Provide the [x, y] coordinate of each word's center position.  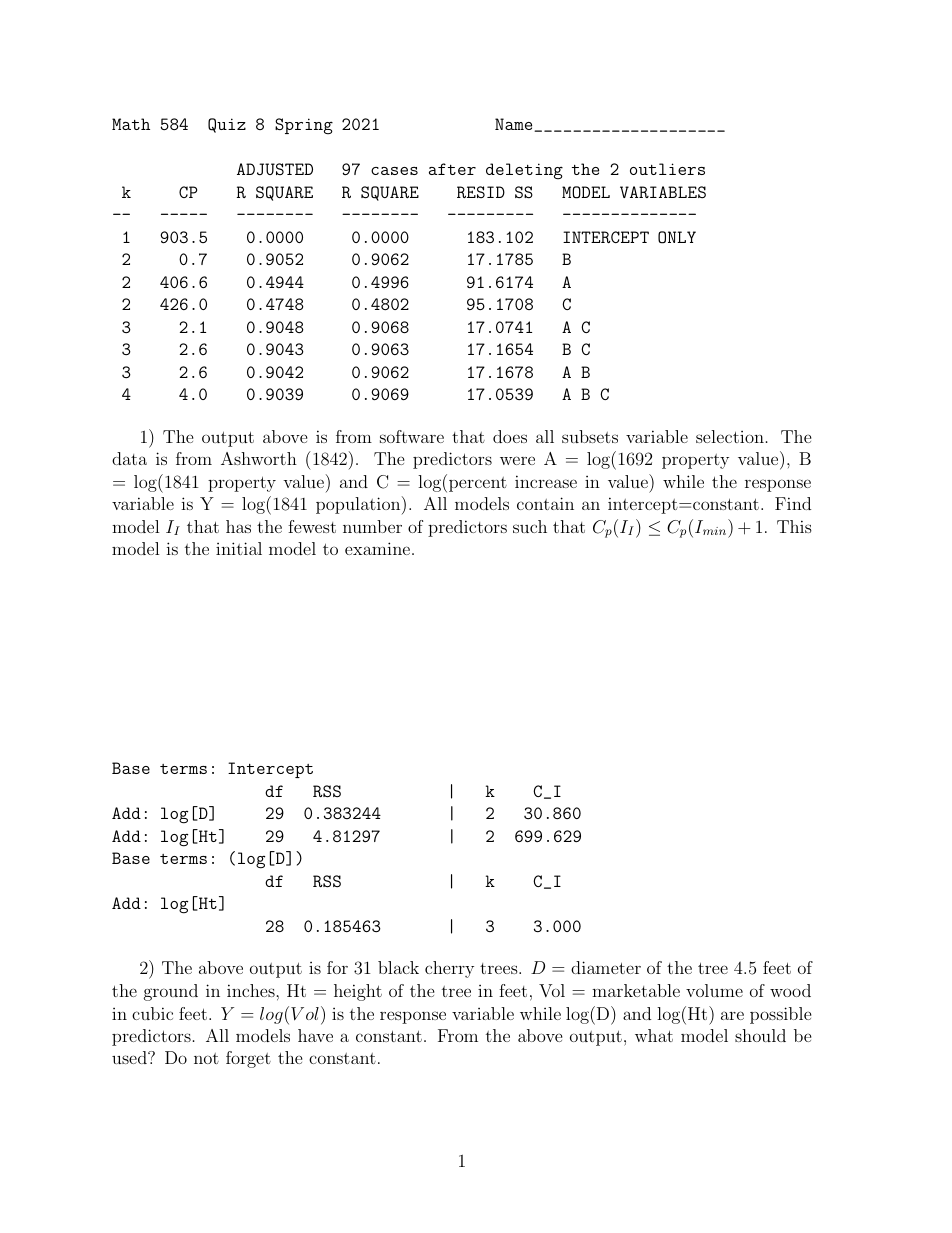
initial [239, 548]
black [398, 967]
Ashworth [259, 458]
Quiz [227, 125]
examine [379, 548]
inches [252, 990]
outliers [667, 169]
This [794, 526]
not [206, 1058]
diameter [606, 967]
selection [730, 436]
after [452, 169]
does [510, 436]
